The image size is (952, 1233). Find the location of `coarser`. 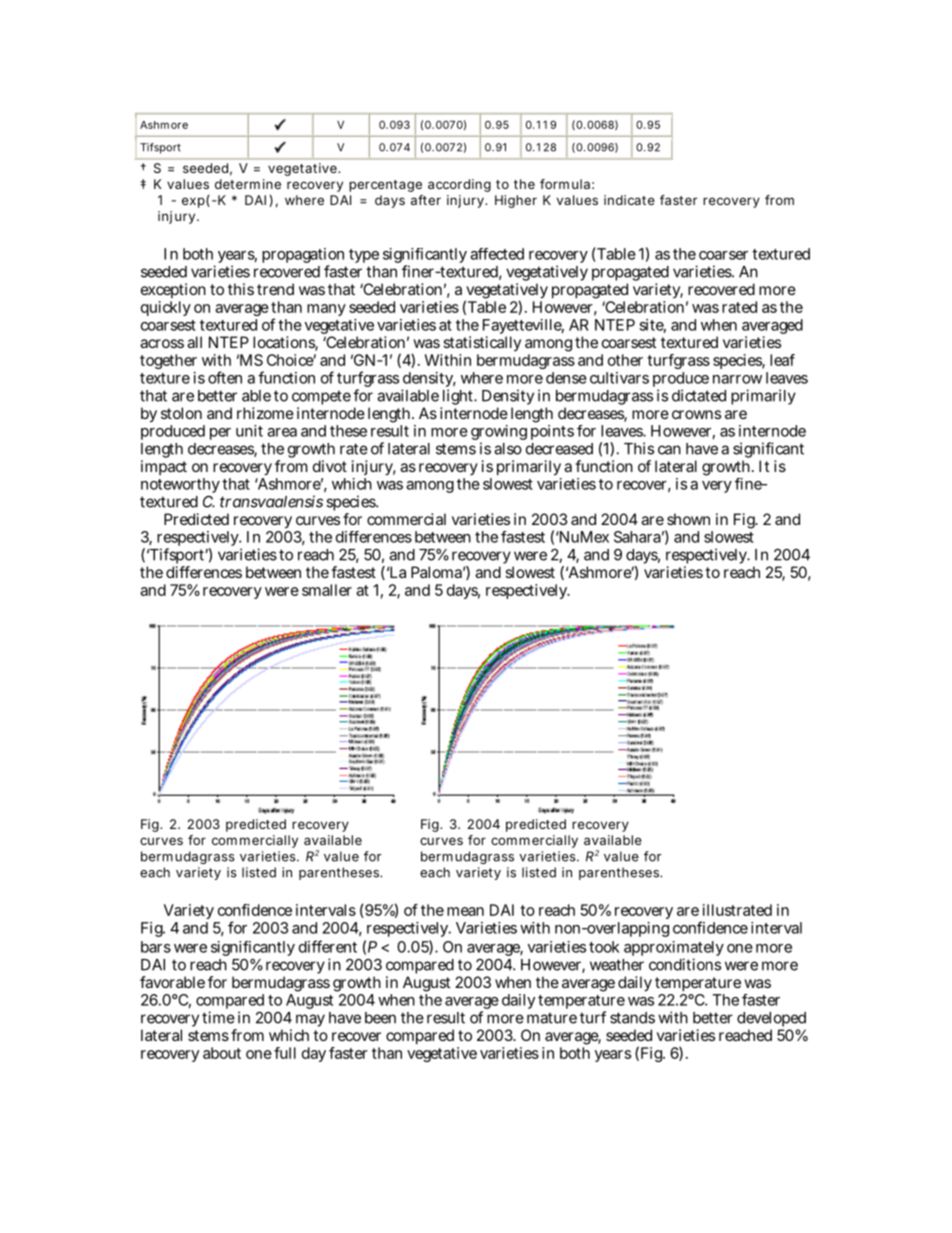

coarser is located at coordinates (723, 255).
